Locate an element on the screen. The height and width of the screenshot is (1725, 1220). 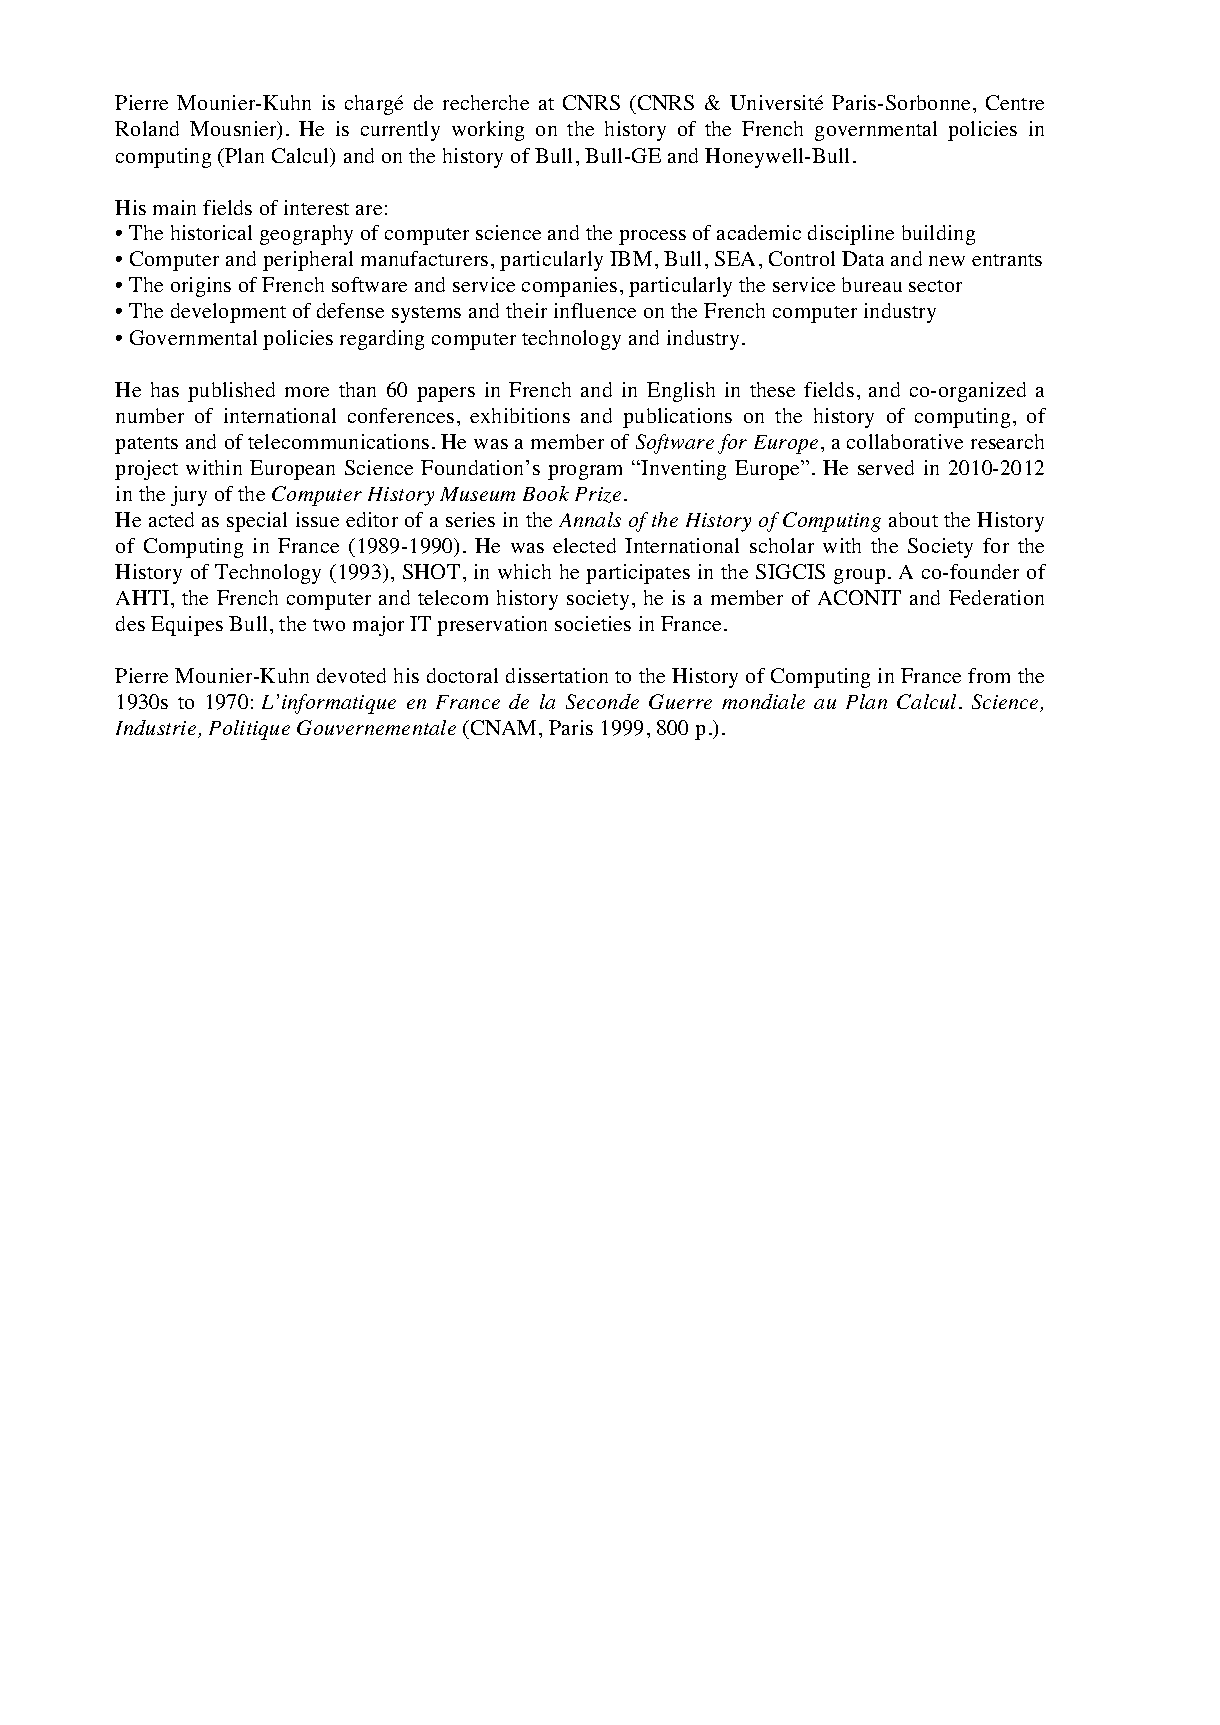
working is located at coordinates (488, 131).
